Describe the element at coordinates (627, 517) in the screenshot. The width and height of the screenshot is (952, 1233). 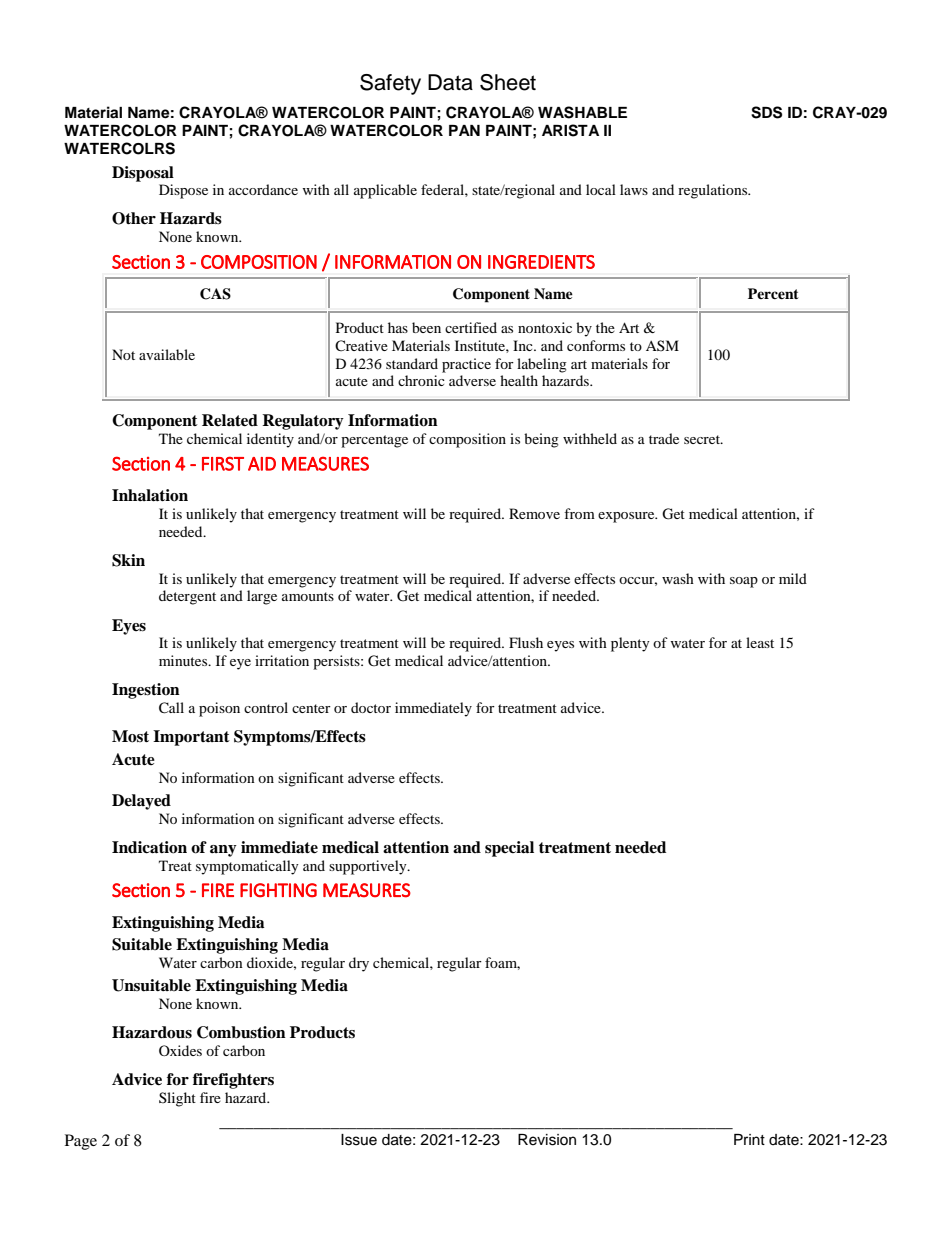
I see `exposure` at that location.
